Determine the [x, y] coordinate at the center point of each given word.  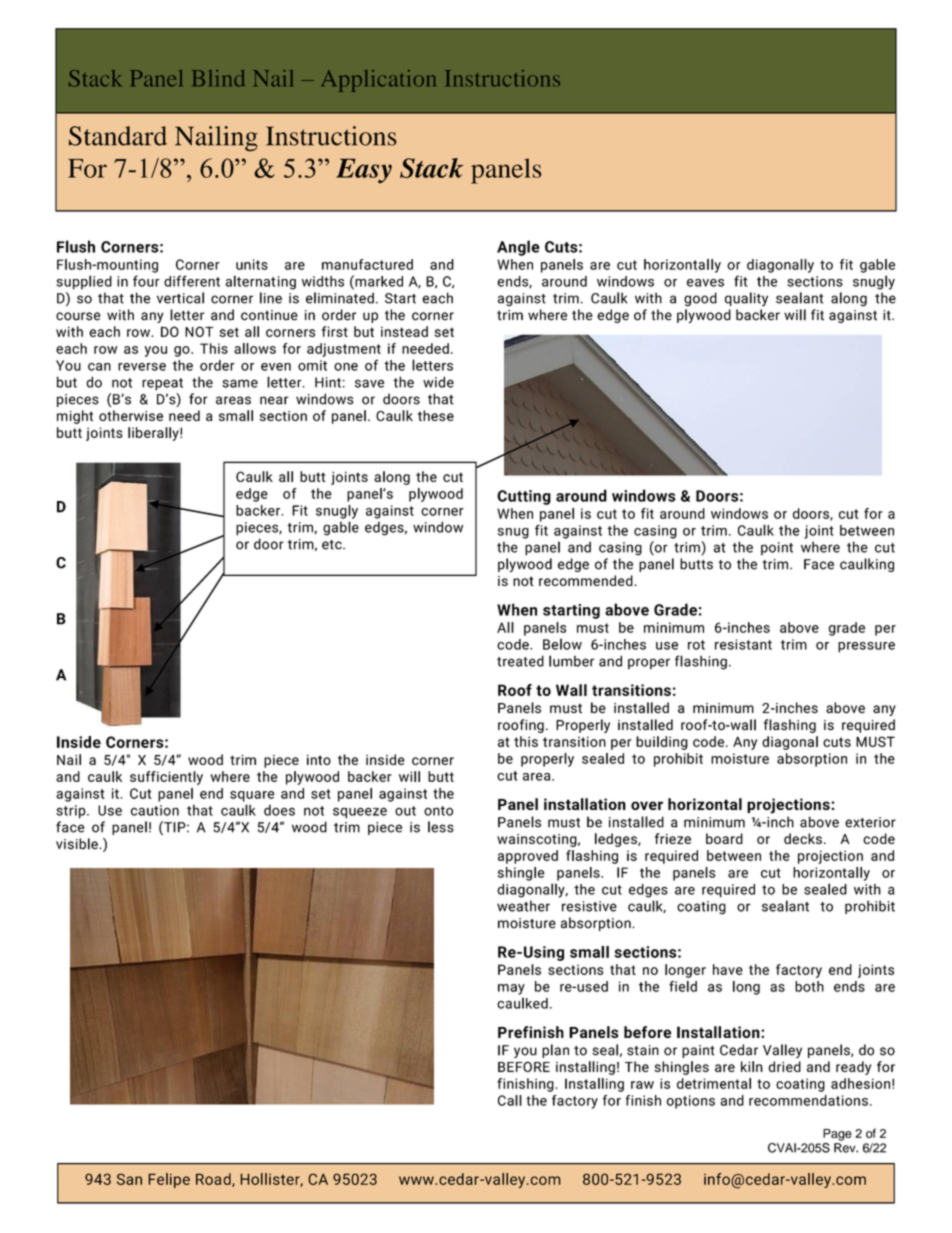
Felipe [169, 1180]
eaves [705, 283]
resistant [743, 644]
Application [378, 81]
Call [510, 1100]
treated [520, 661]
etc [333, 545]
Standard [118, 136]
